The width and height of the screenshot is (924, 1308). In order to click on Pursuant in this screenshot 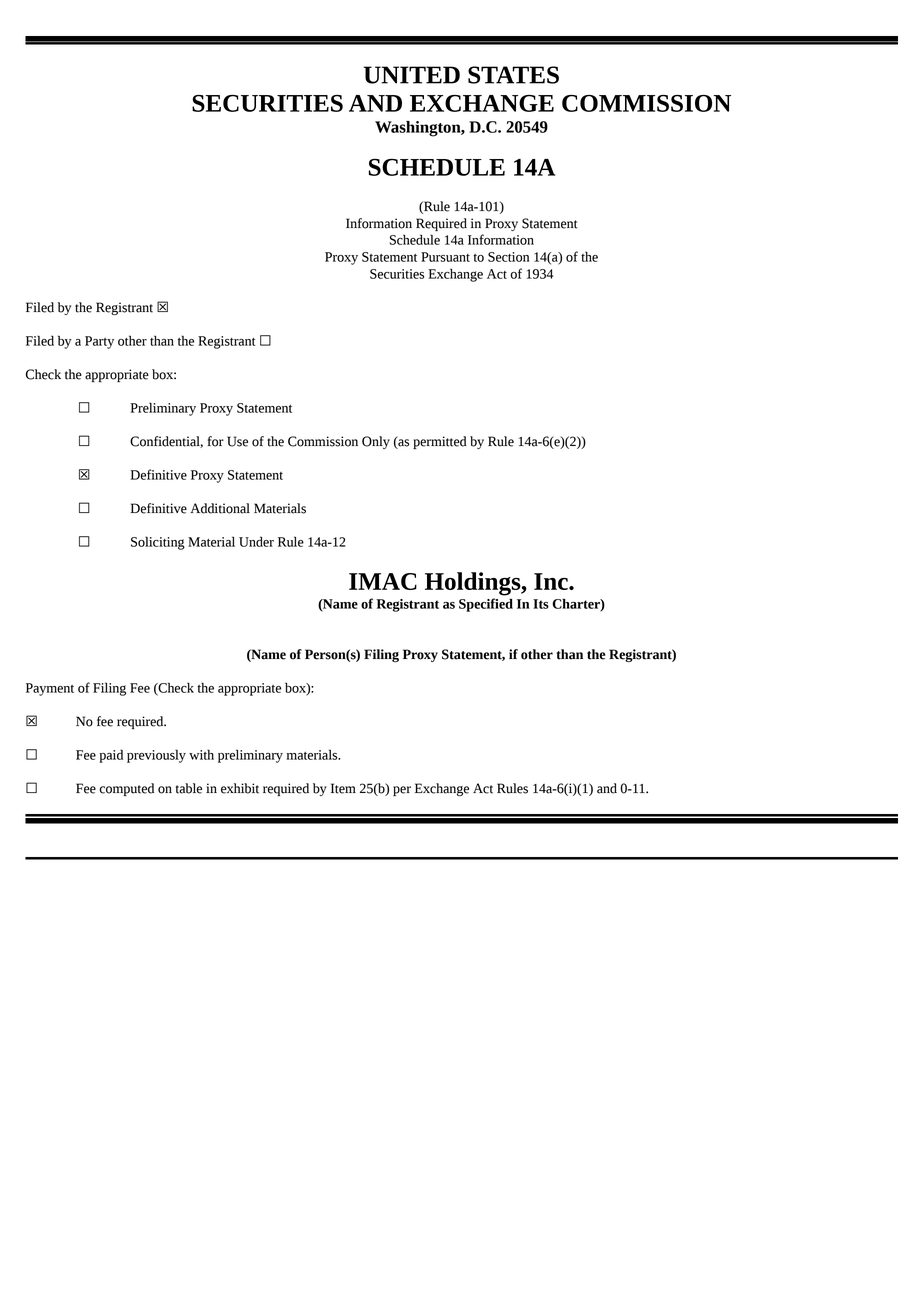, I will do `click(445, 257)`.
